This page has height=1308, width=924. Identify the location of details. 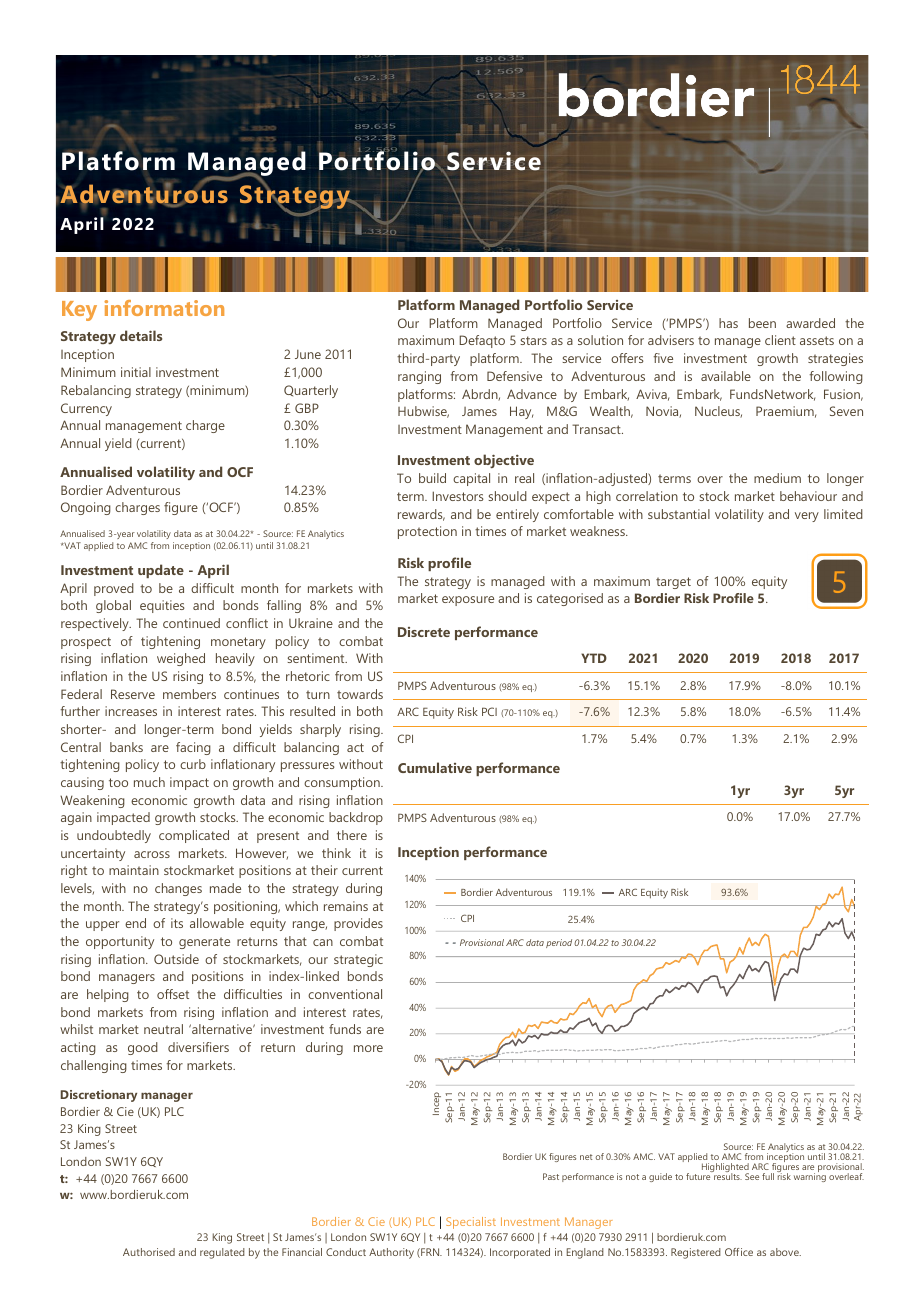
(141, 335).
